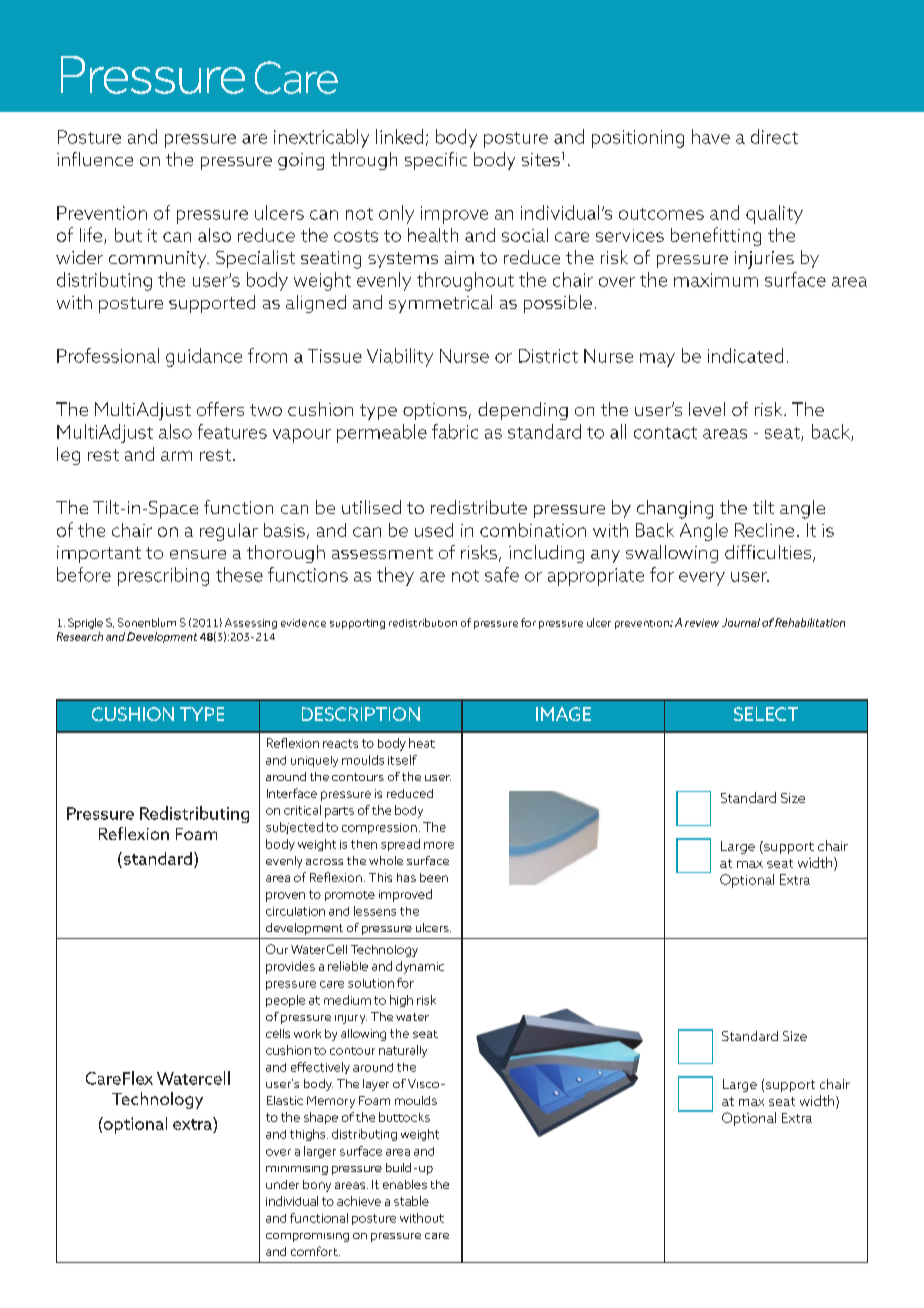  I want to click on have, so click(711, 136).
